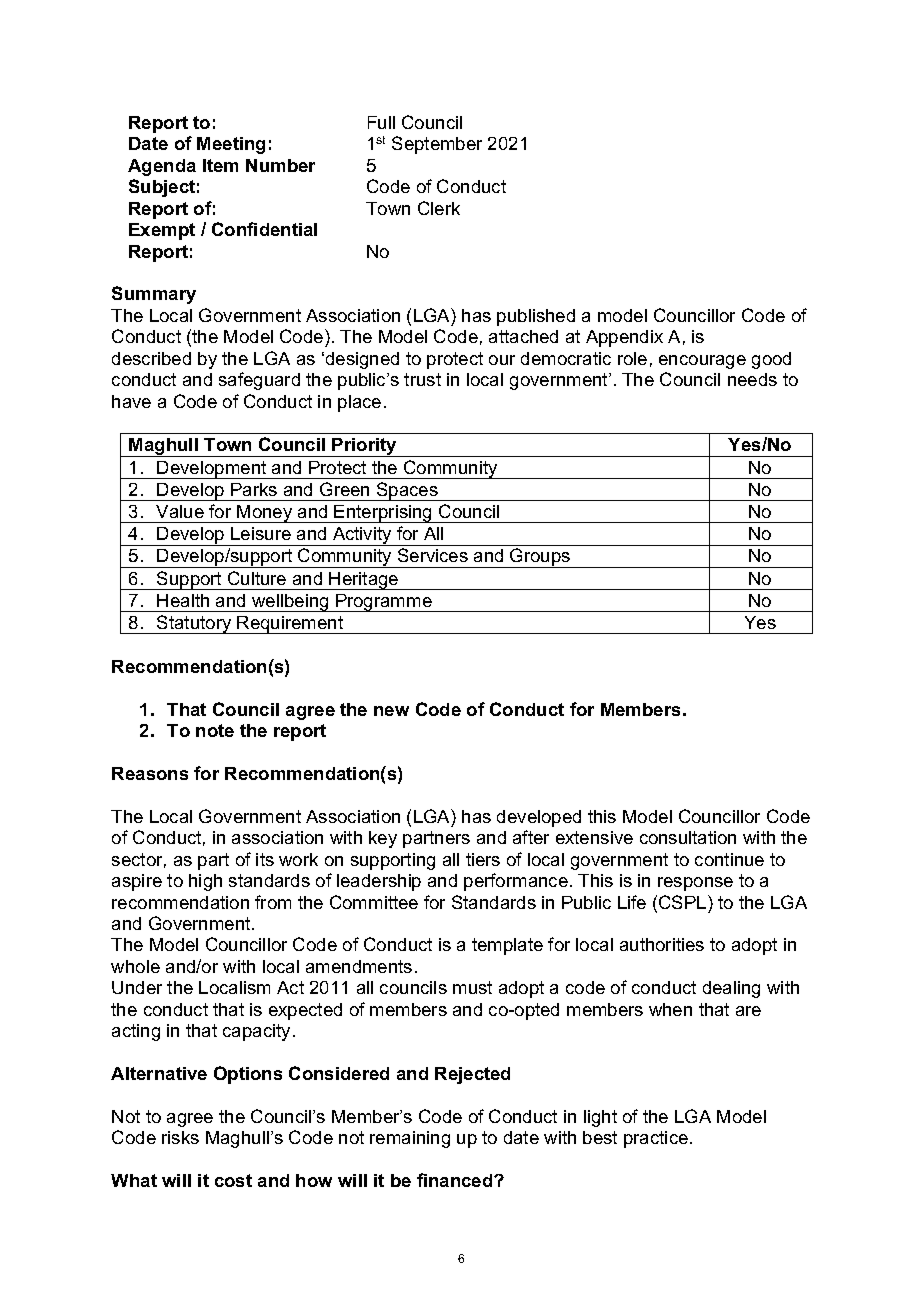 The image size is (924, 1308). What do you see at coordinates (437, 145) in the document?
I see `September` at bounding box center [437, 145].
